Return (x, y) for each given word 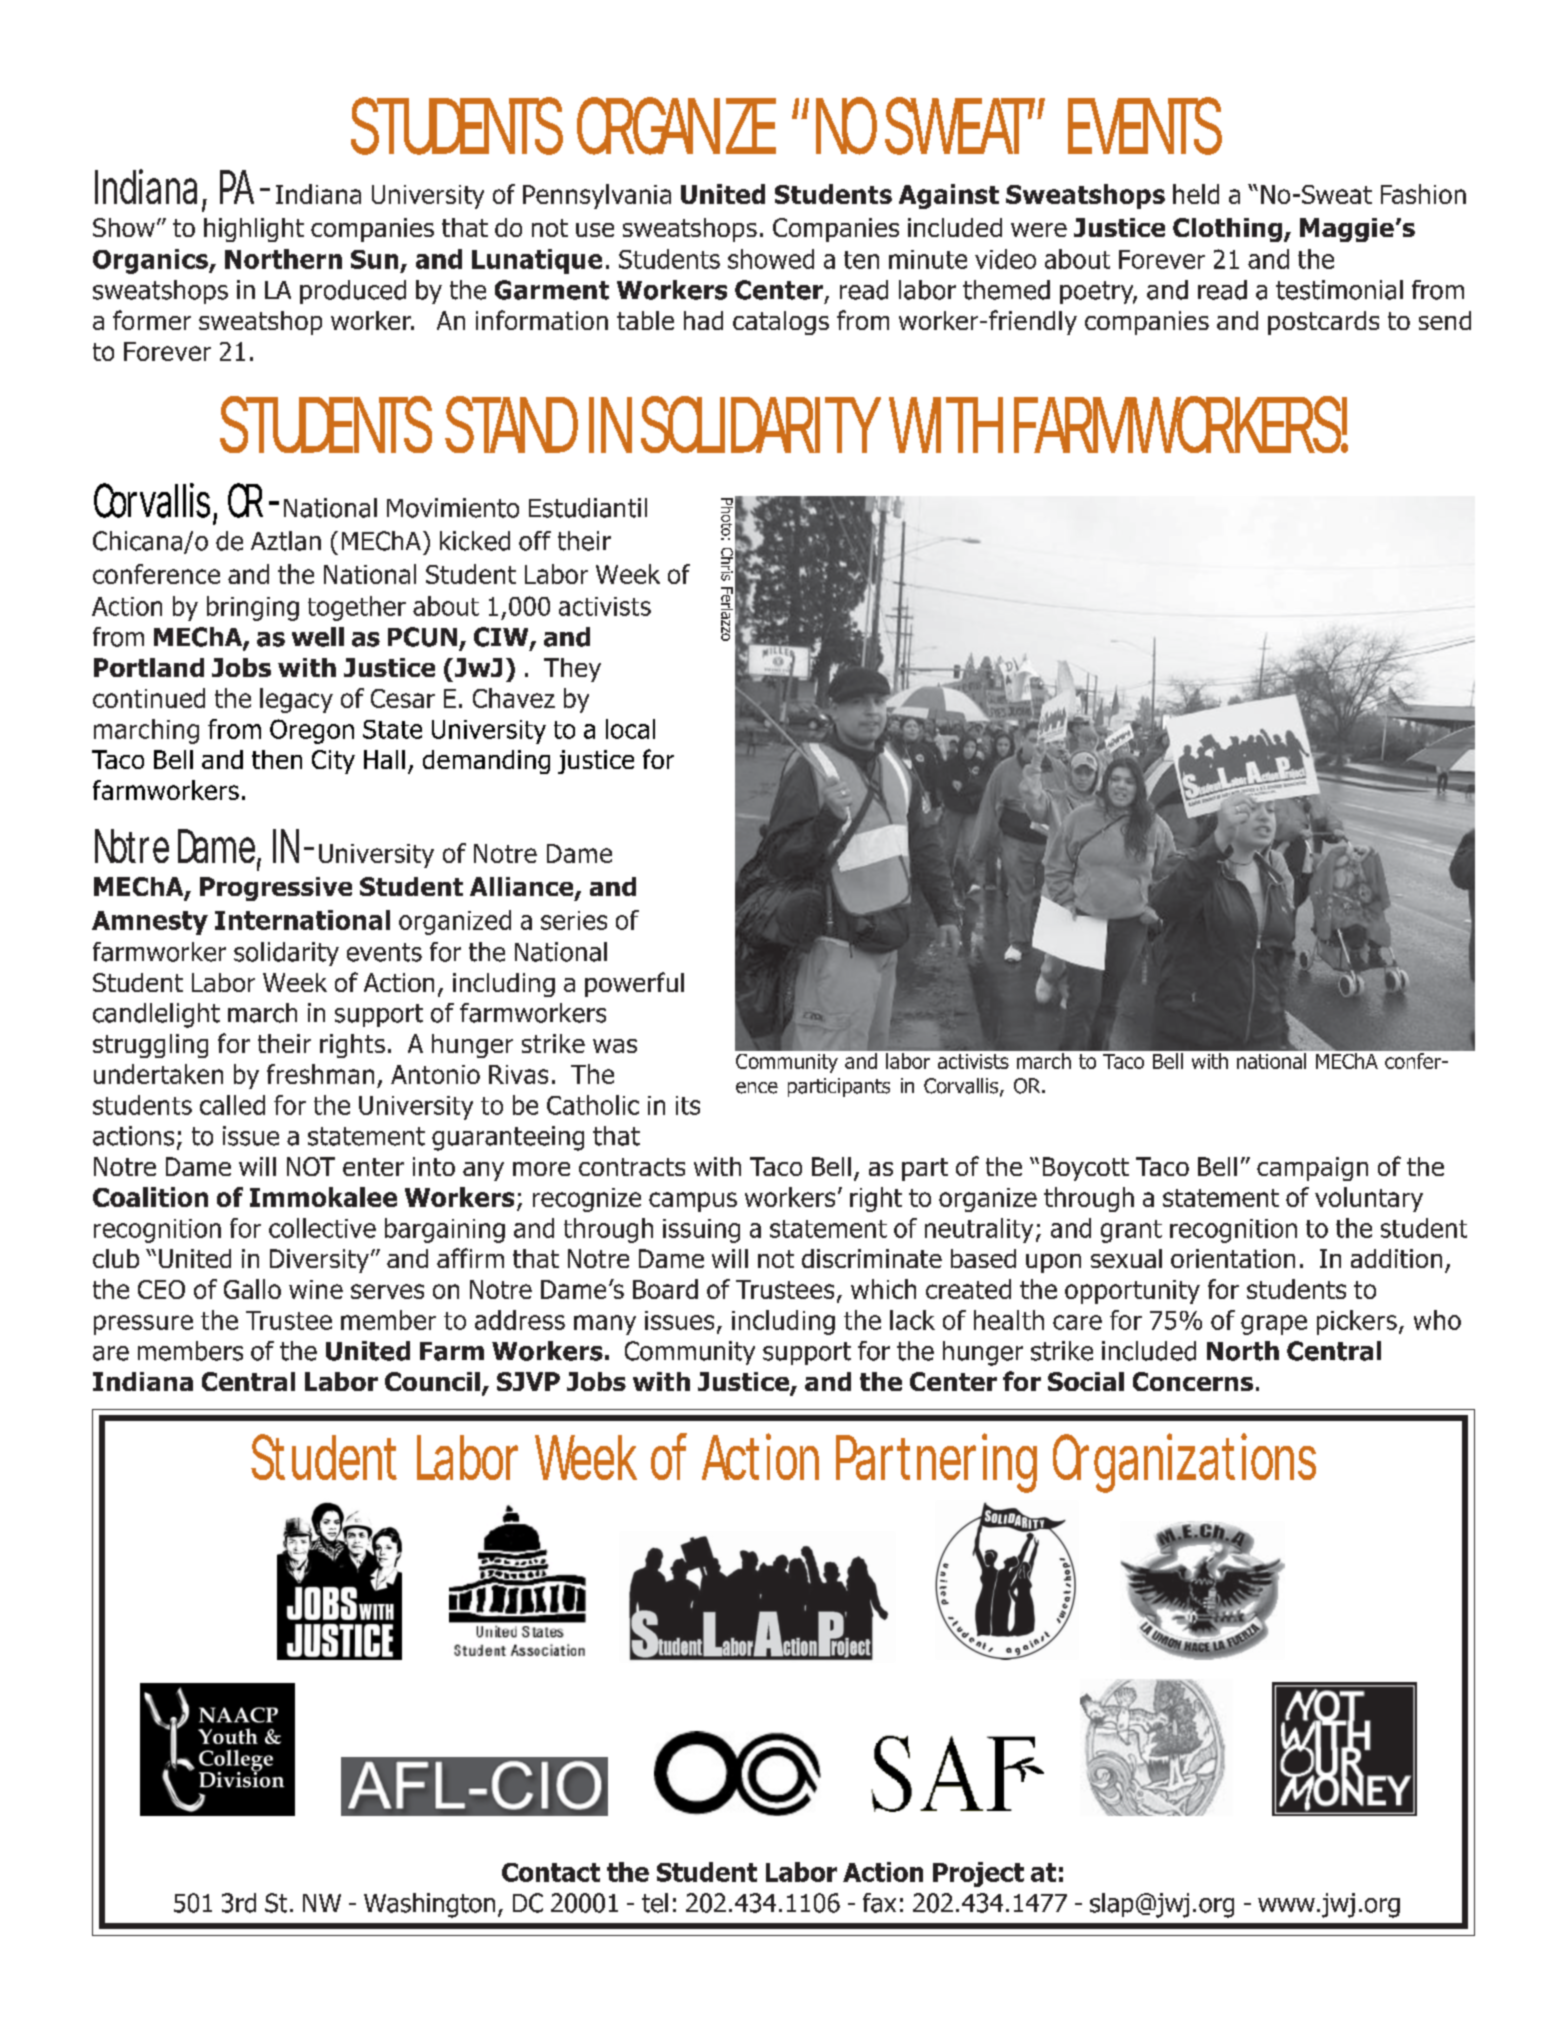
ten (861, 260)
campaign (1312, 1169)
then (277, 759)
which (883, 1289)
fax (879, 1903)
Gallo (252, 1289)
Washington (429, 1905)
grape (1274, 1325)
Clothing (1227, 230)
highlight (254, 230)
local (630, 729)
